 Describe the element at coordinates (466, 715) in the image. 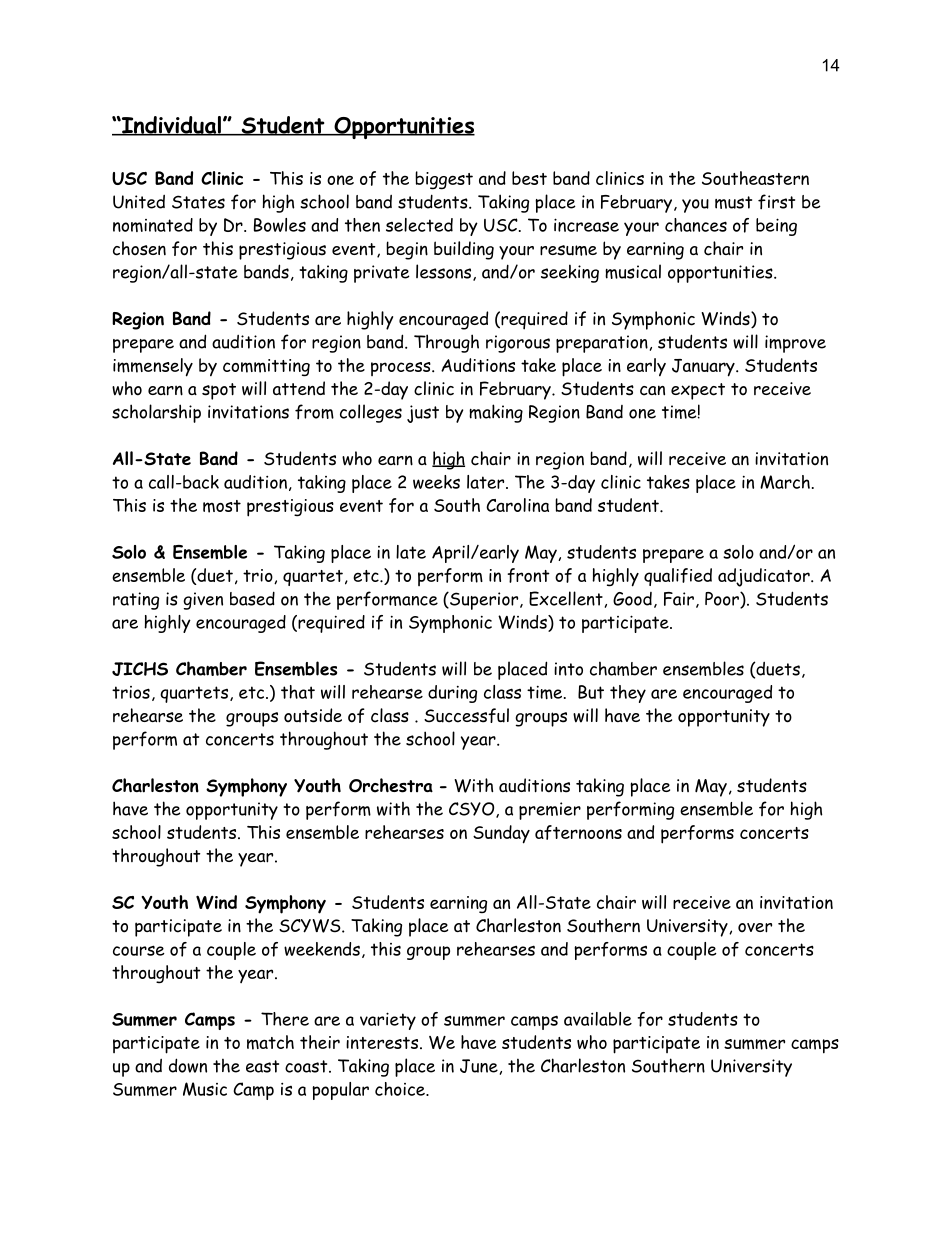

I see `Successful` at that location.
